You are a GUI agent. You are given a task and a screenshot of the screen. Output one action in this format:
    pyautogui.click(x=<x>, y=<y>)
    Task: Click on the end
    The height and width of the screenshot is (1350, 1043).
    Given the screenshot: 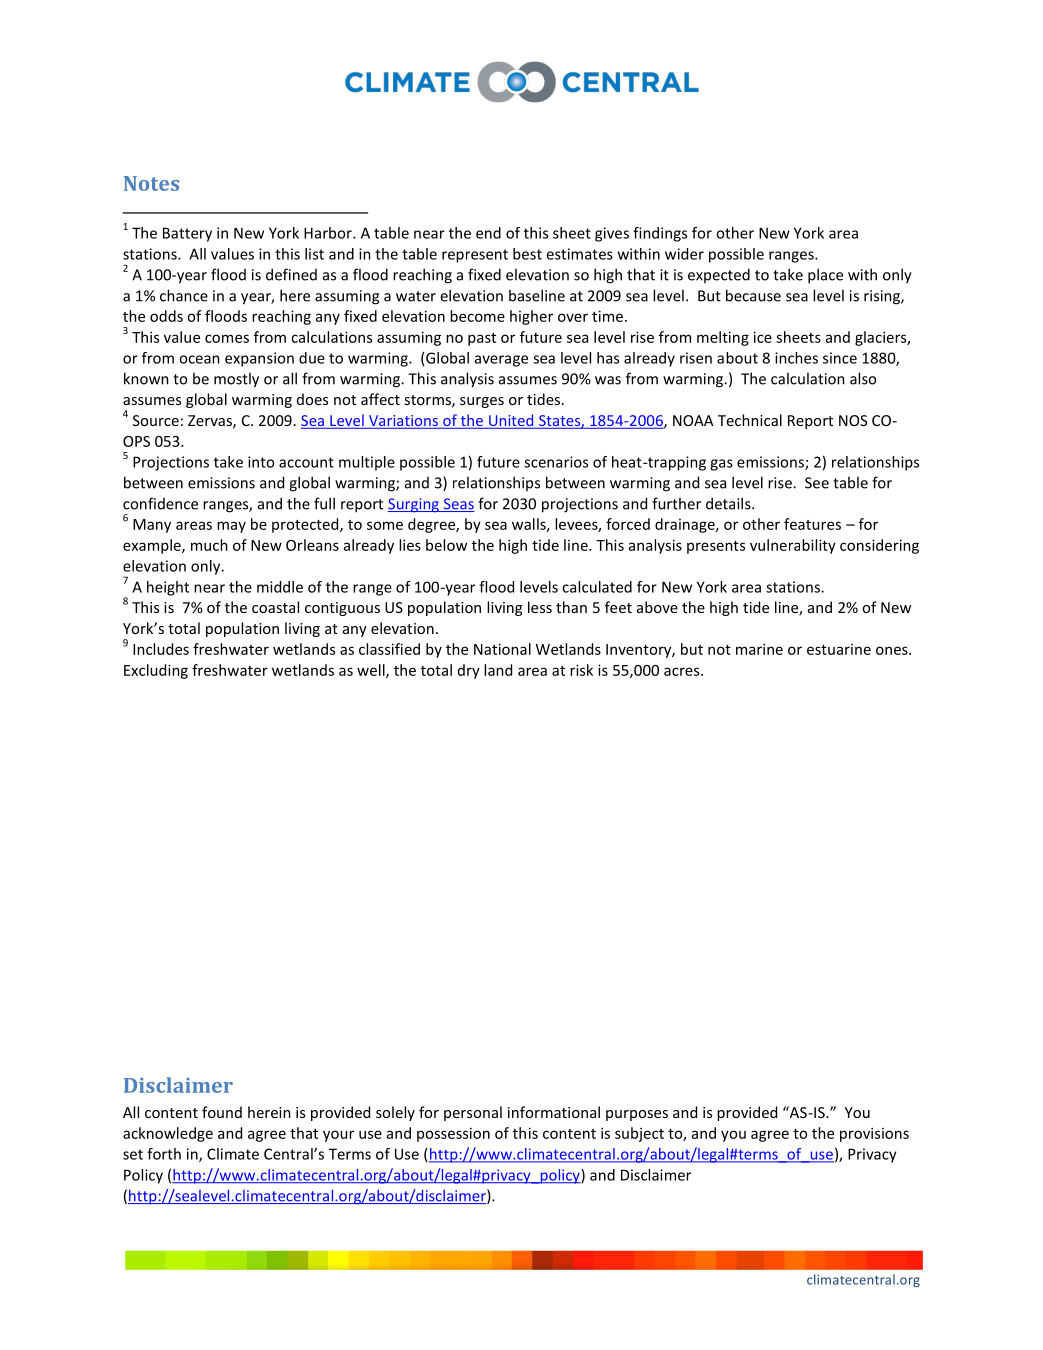 What is the action you would take?
    pyautogui.click(x=488, y=233)
